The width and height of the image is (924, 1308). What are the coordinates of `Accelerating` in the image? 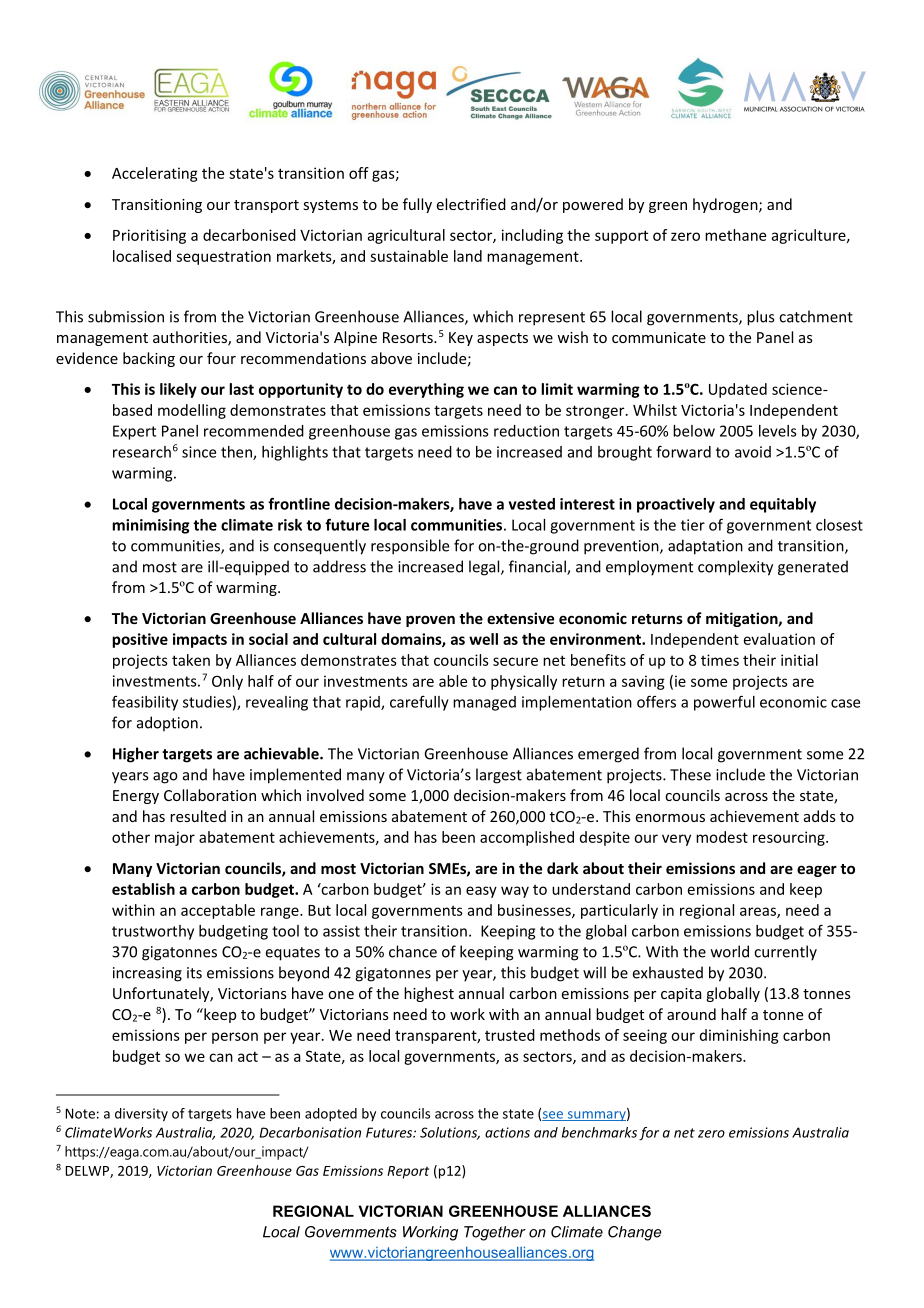 It's located at (155, 174).
